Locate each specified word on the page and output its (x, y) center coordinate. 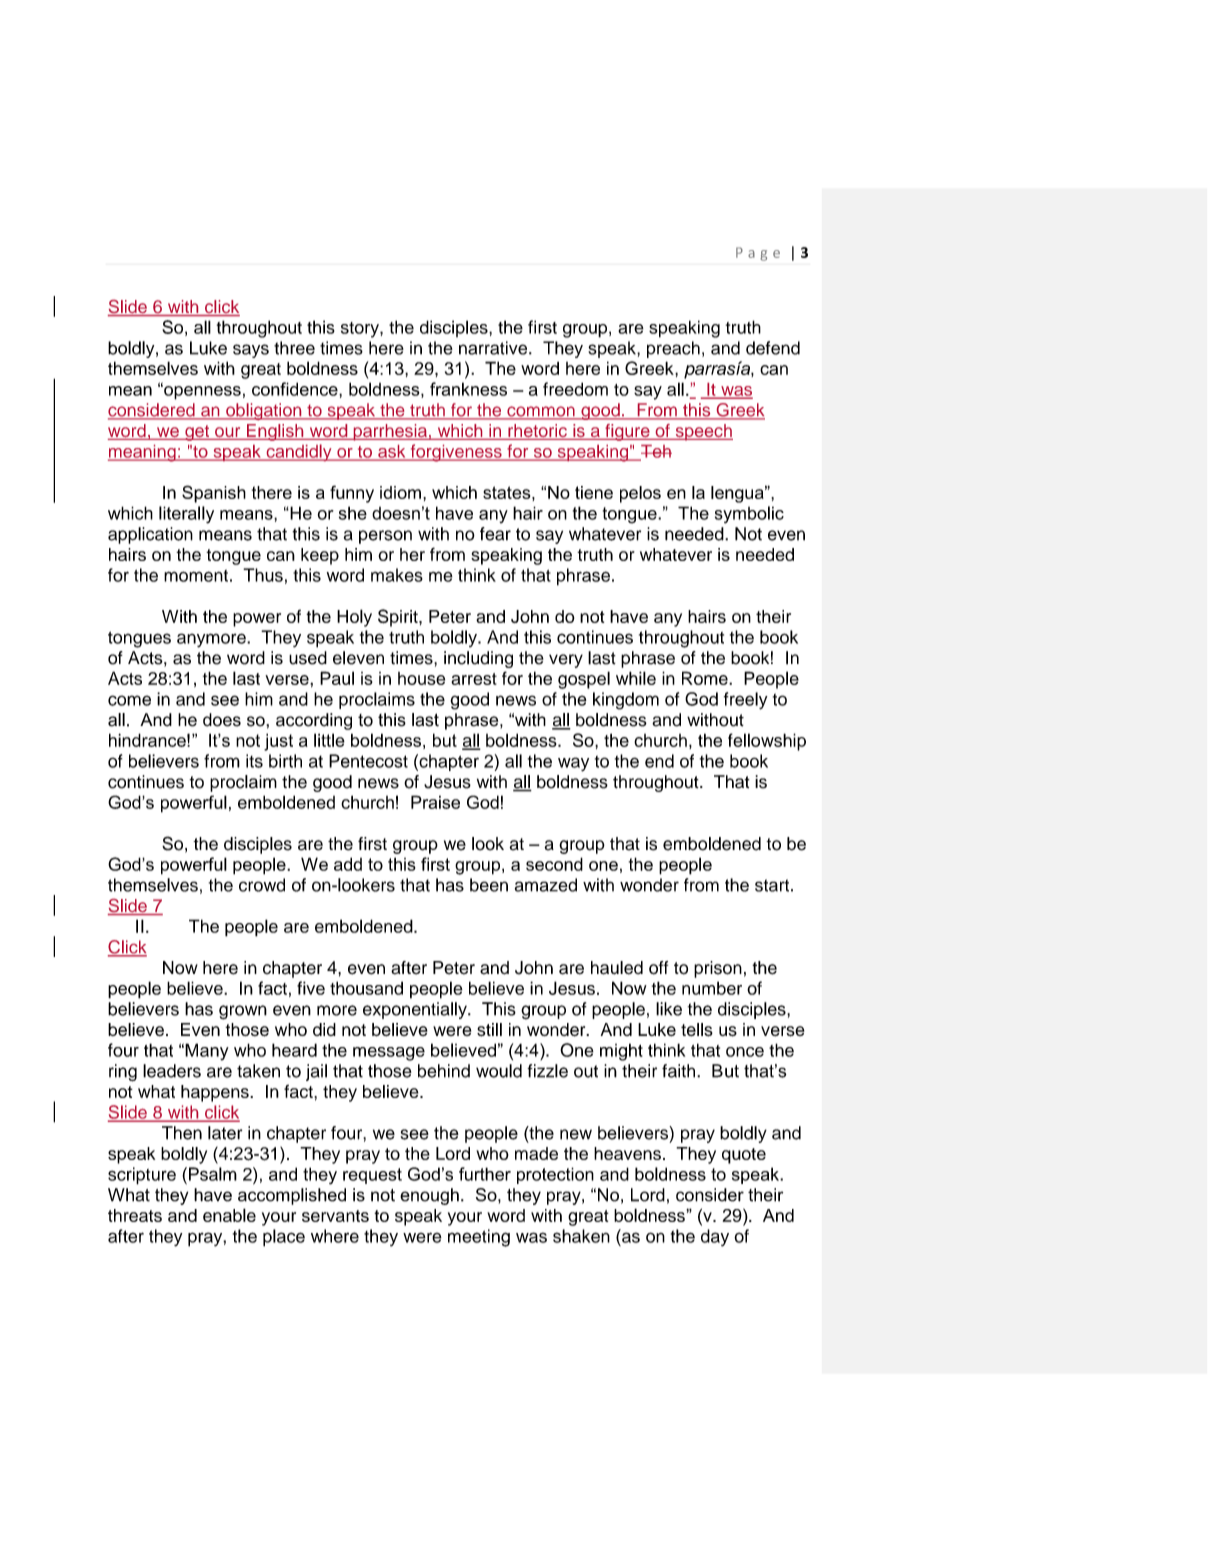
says (251, 351)
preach (673, 349)
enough (429, 1196)
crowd (262, 885)
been (489, 885)
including (478, 659)
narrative (494, 348)
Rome (706, 678)
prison (718, 969)
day (715, 1238)
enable (229, 1215)
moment (196, 576)
